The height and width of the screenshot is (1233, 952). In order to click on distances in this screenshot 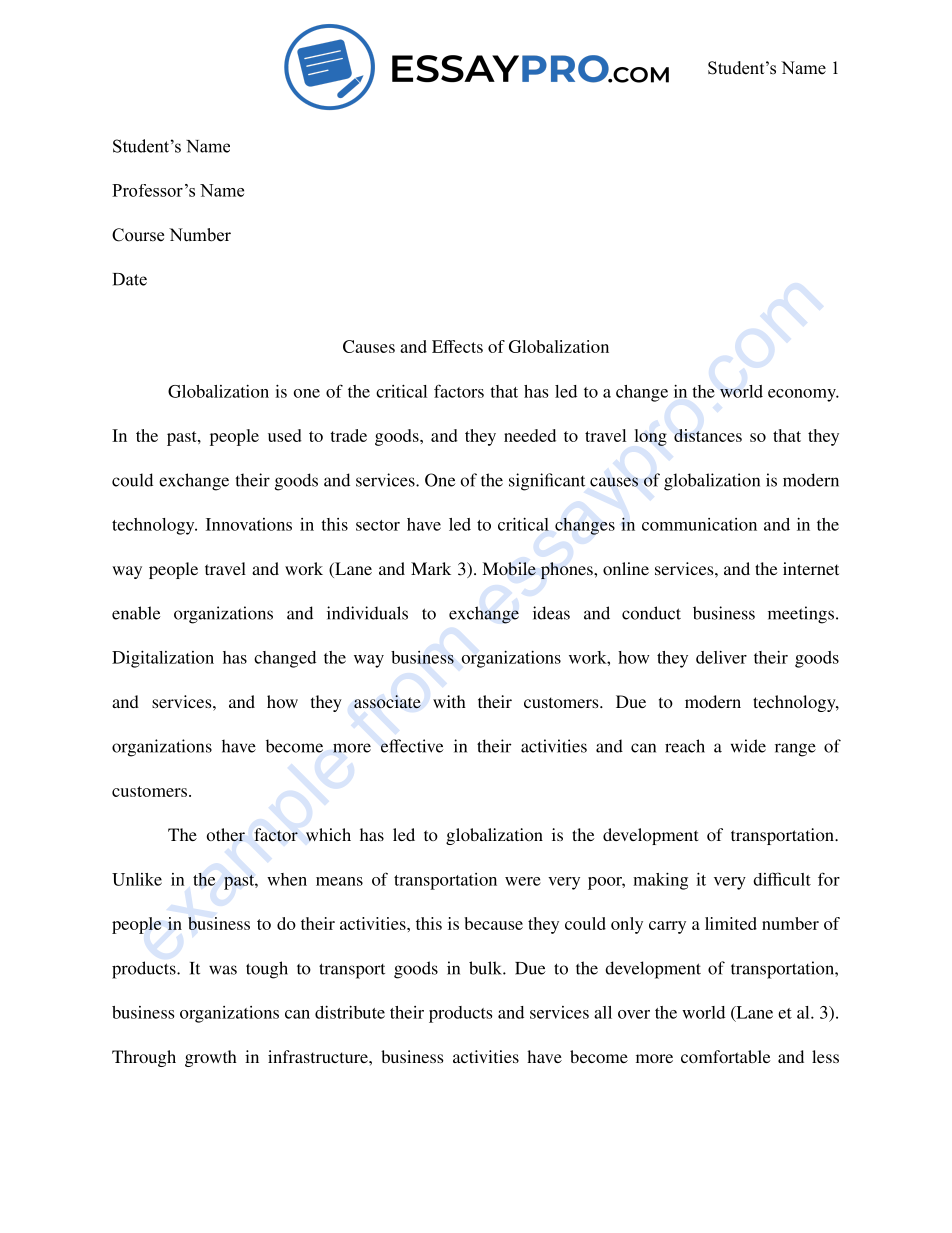, I will do `click(708, 435)`.
